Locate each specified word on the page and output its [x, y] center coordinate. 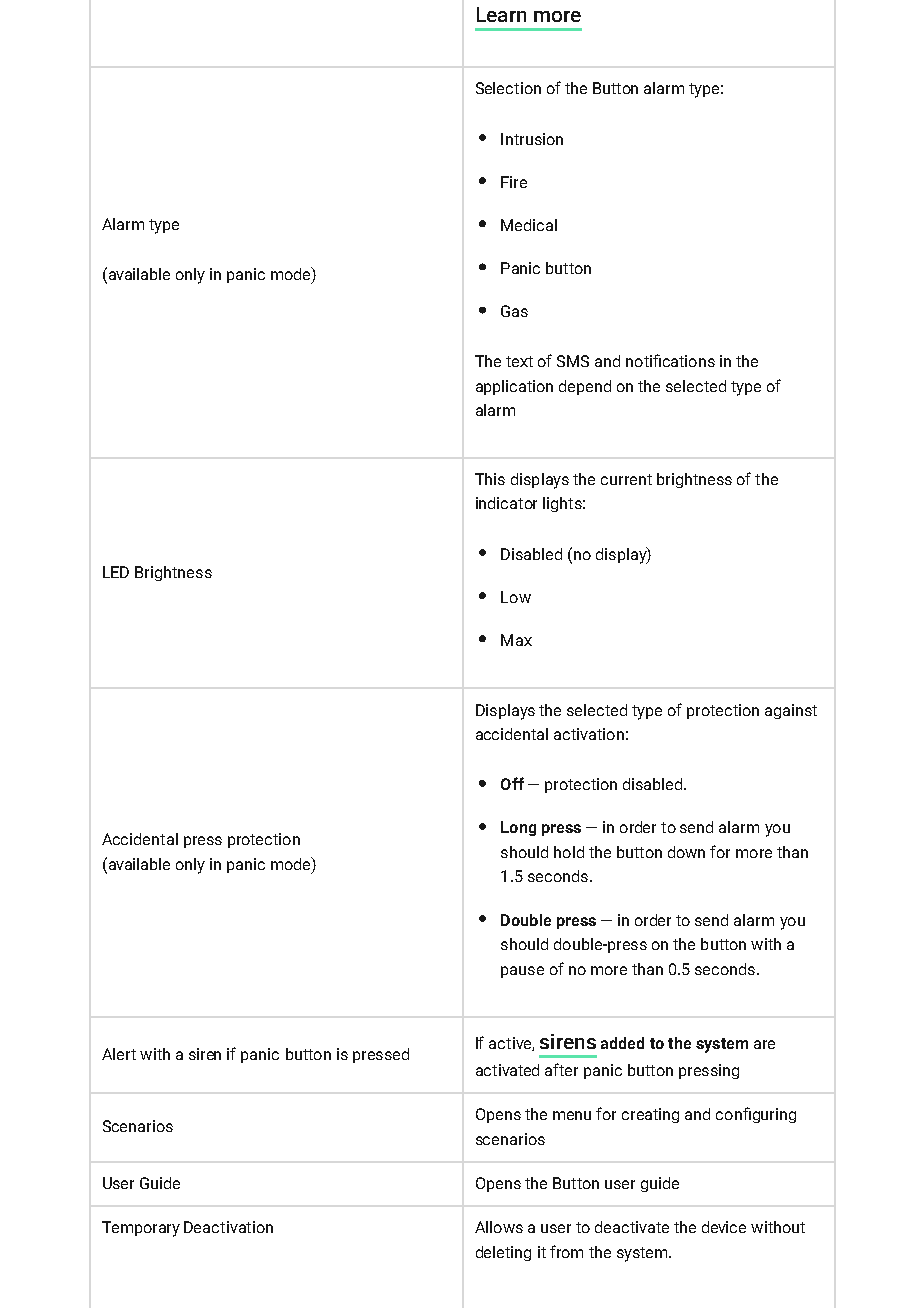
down [686, 852]
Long [518, 828]
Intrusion [532, 139]
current [626, 479]
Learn [501, 14]
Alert [119, 1054]
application [514, 387]
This [490, 479]
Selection [508, 88]
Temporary [141, 1229]
